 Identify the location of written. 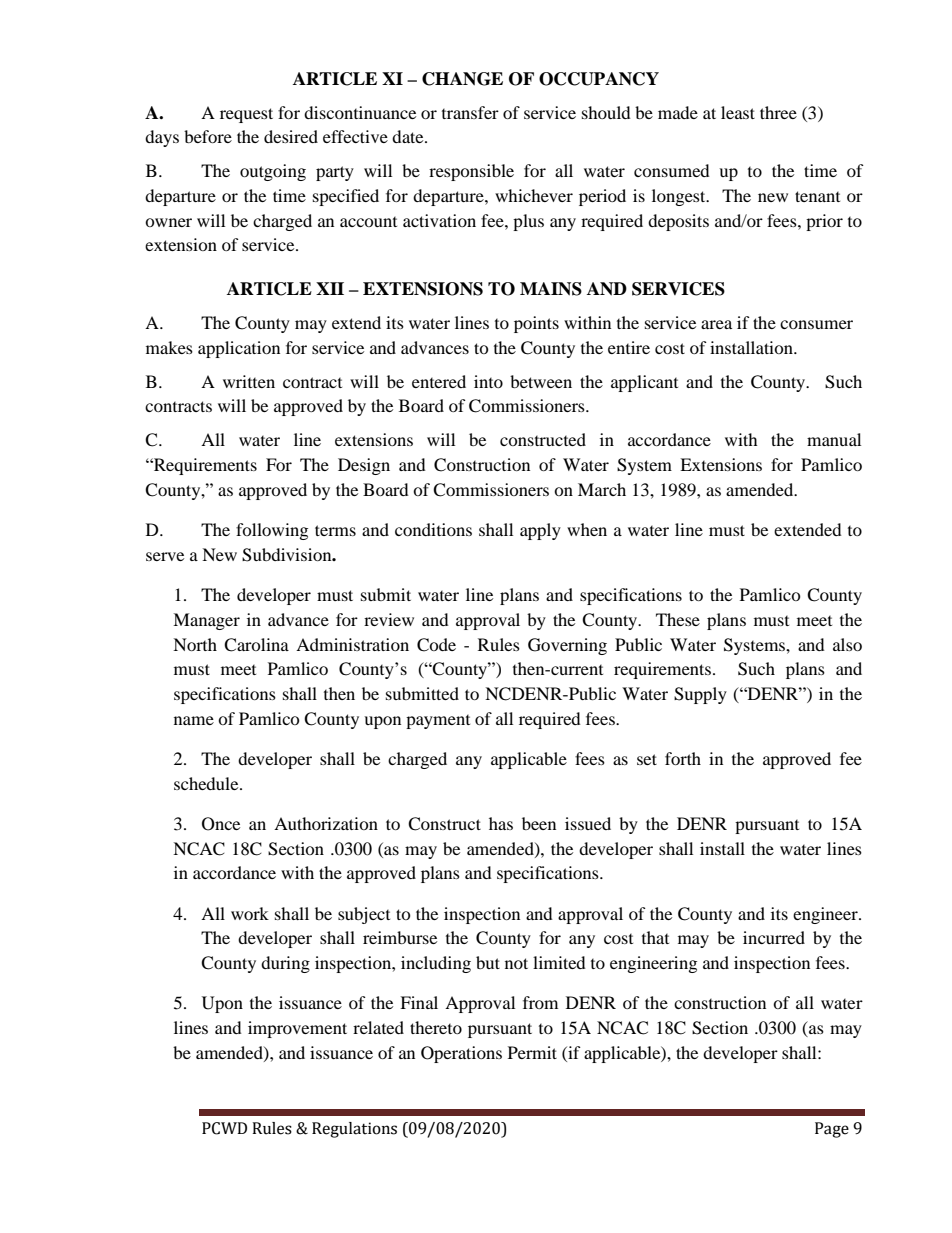
(249, 381).
